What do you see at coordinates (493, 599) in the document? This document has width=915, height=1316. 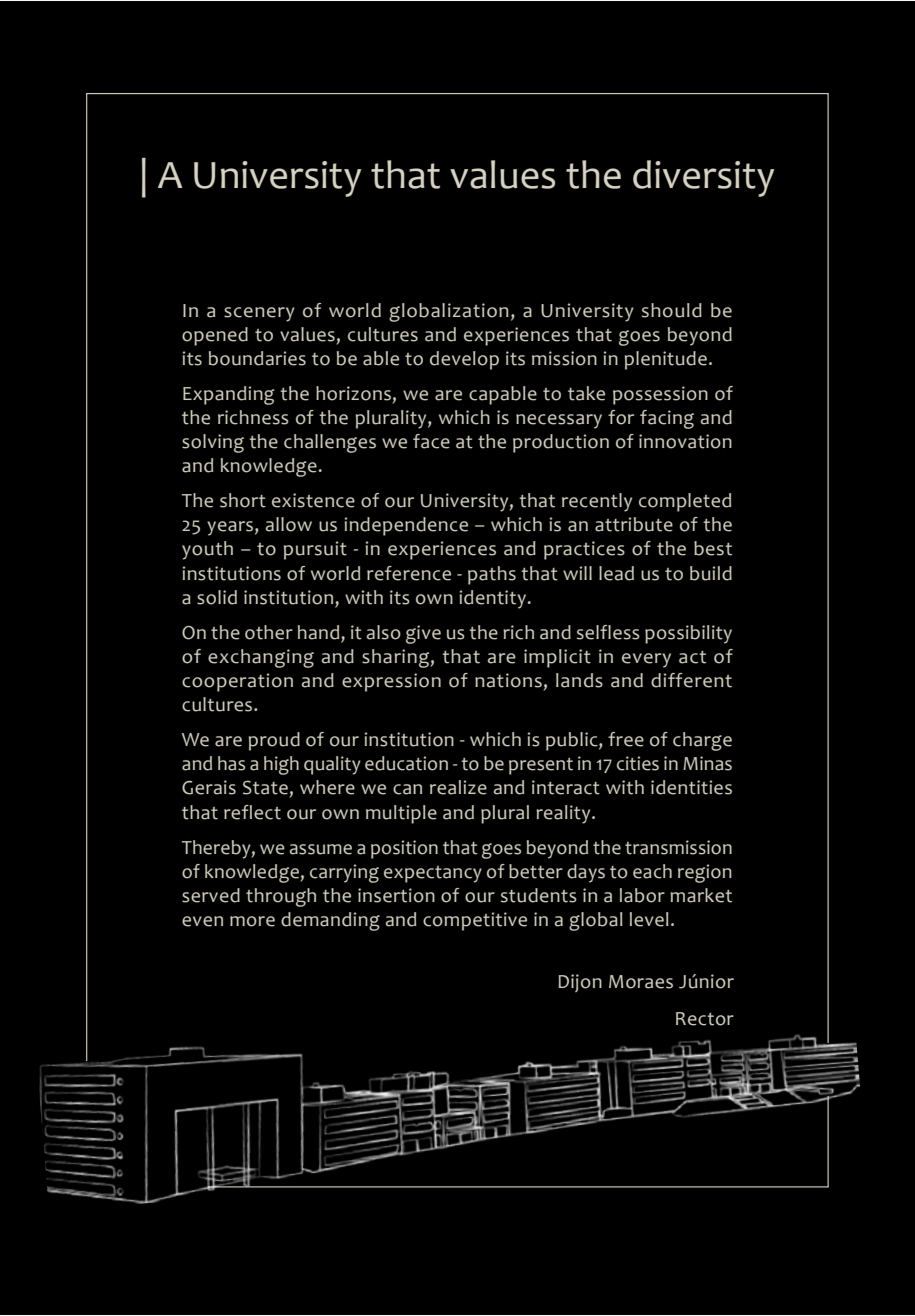 I see `identity` at bounding box center [493, 599].
